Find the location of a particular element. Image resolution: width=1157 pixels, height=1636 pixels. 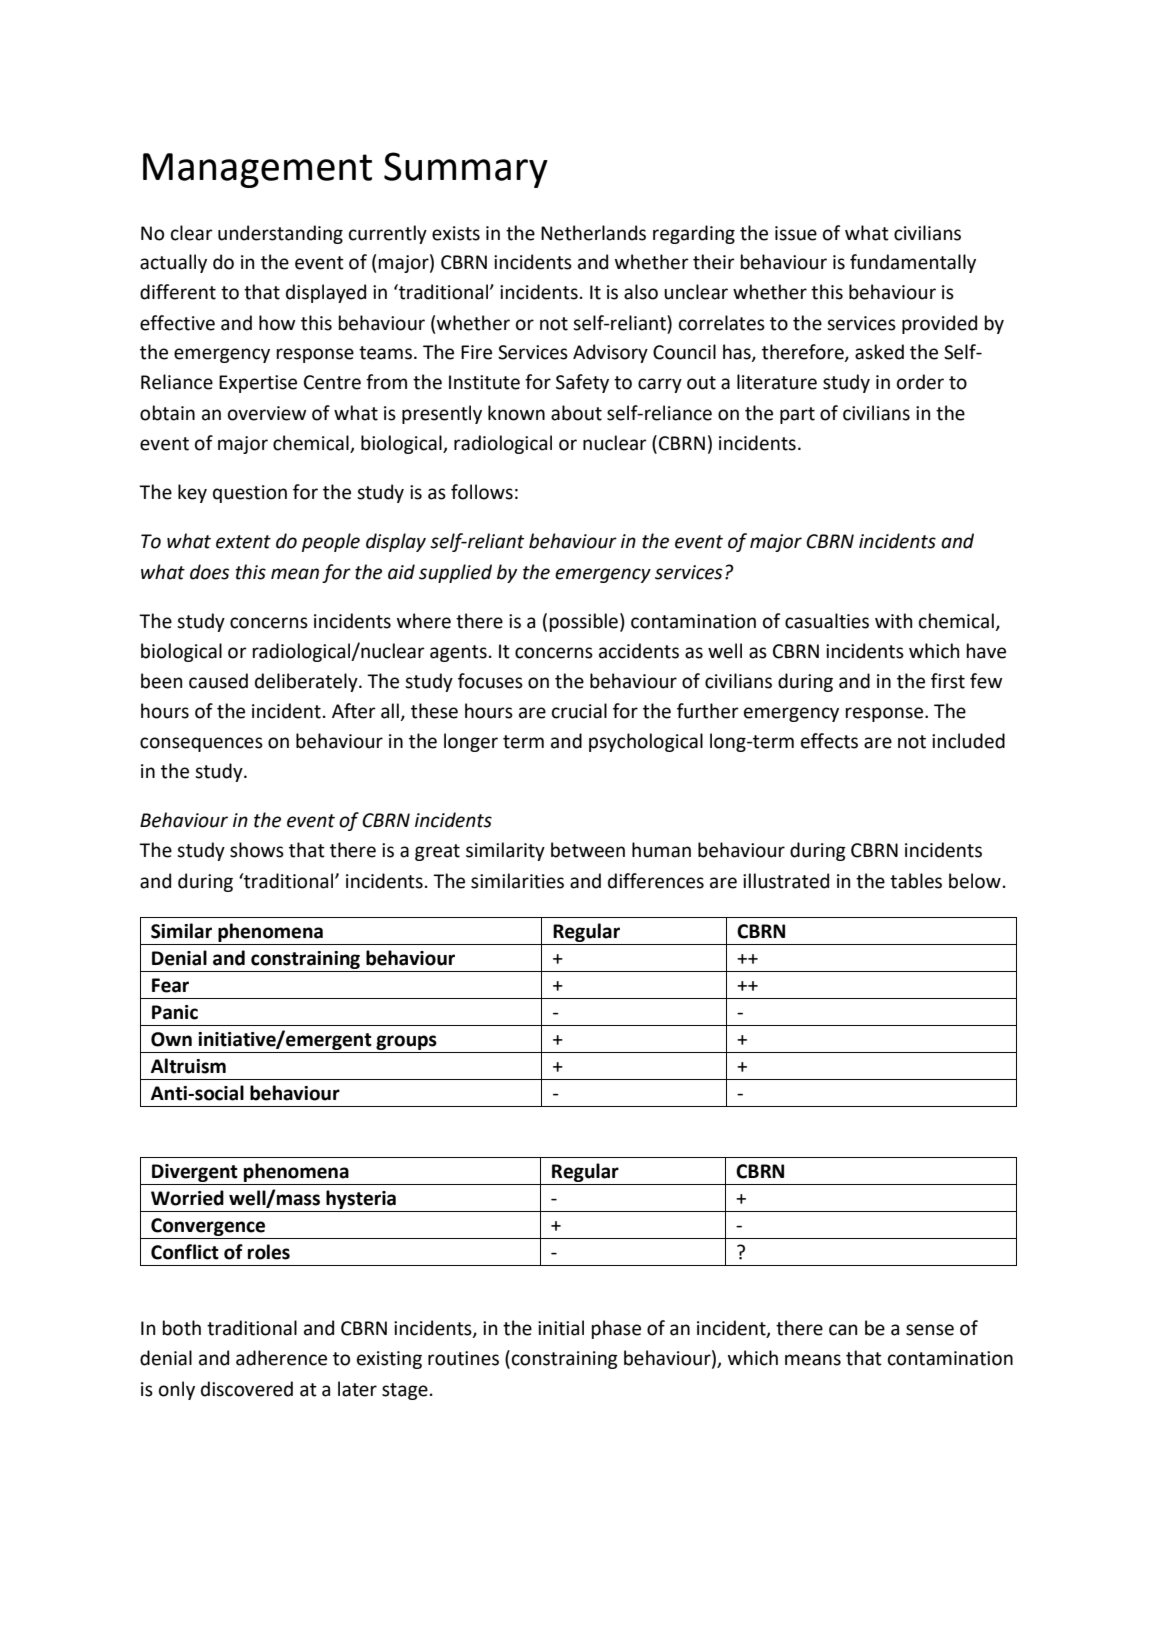

with is located at coordinates (893, 621).
